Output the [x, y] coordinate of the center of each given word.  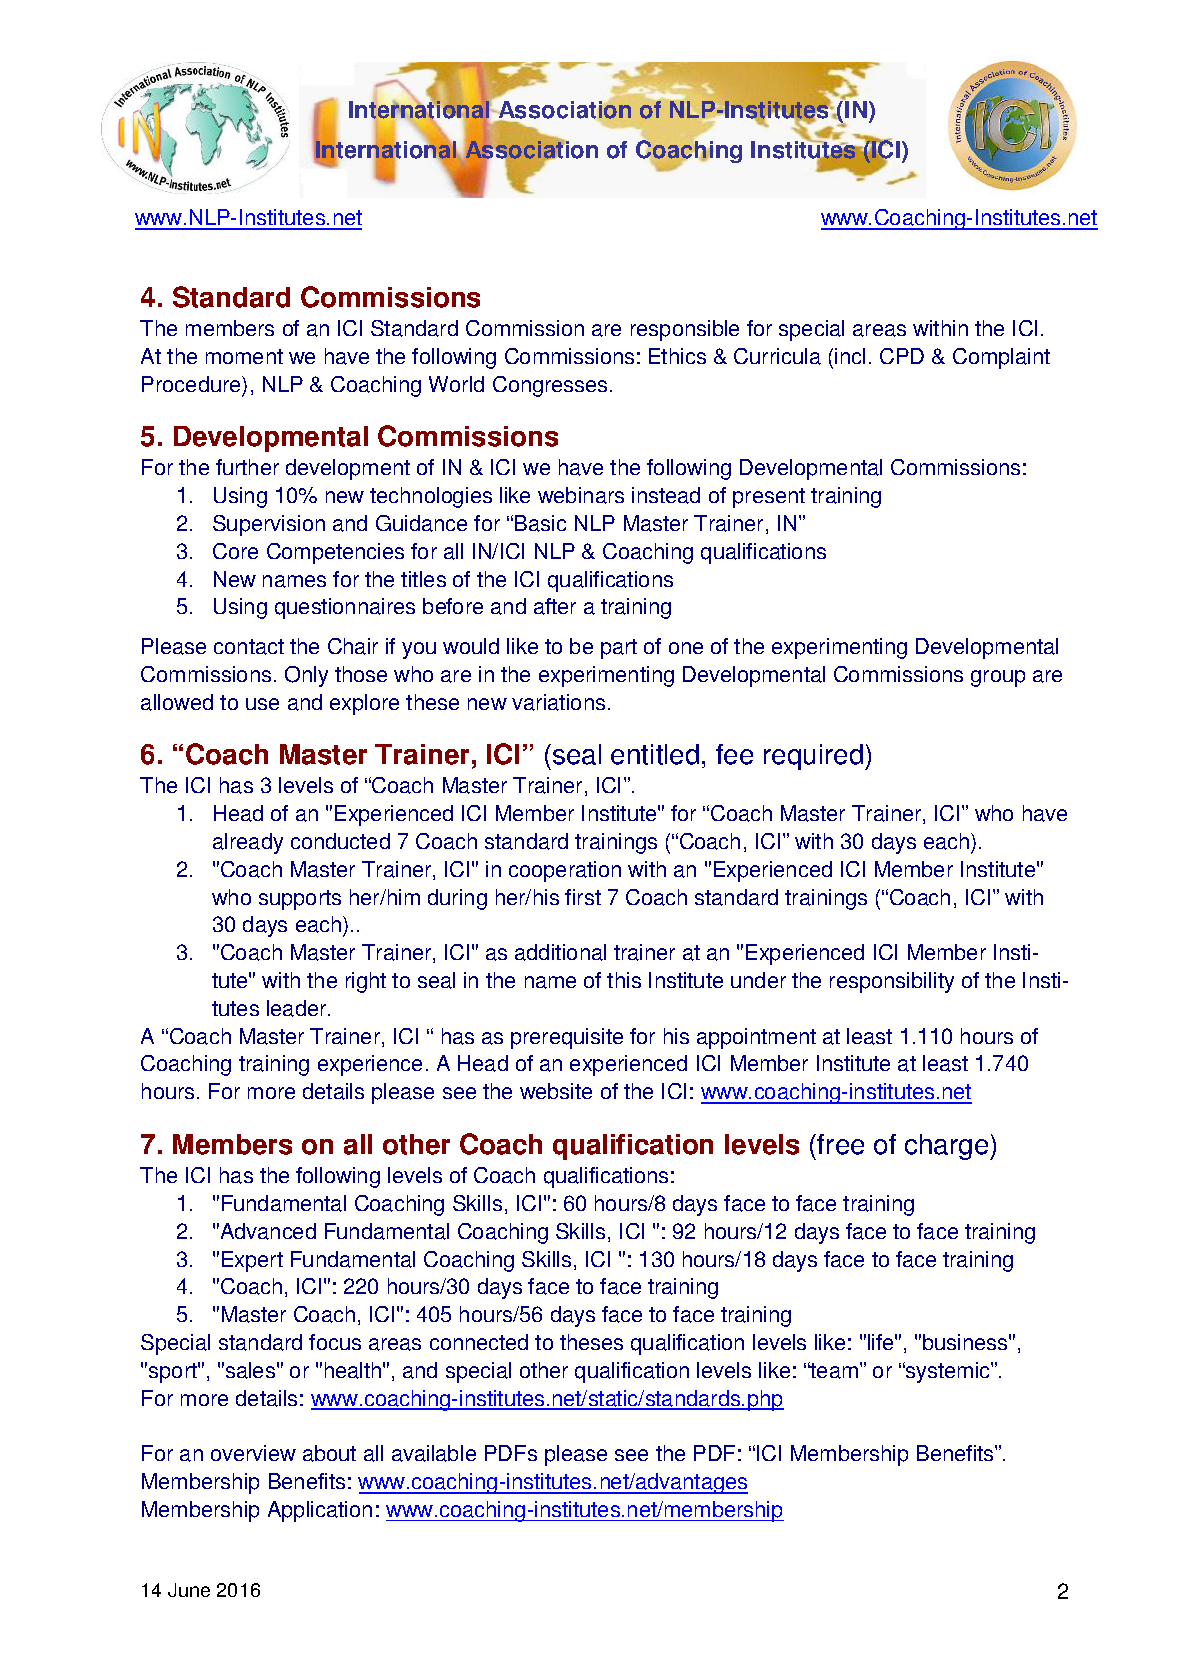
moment [244, 356]
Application [320, 1511]
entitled [655, 754]
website [556, 1091]
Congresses [550, 386]
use [262, 704]
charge [948, 1147]
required [813, 757]
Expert [252, 1261]
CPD [902, 356]
